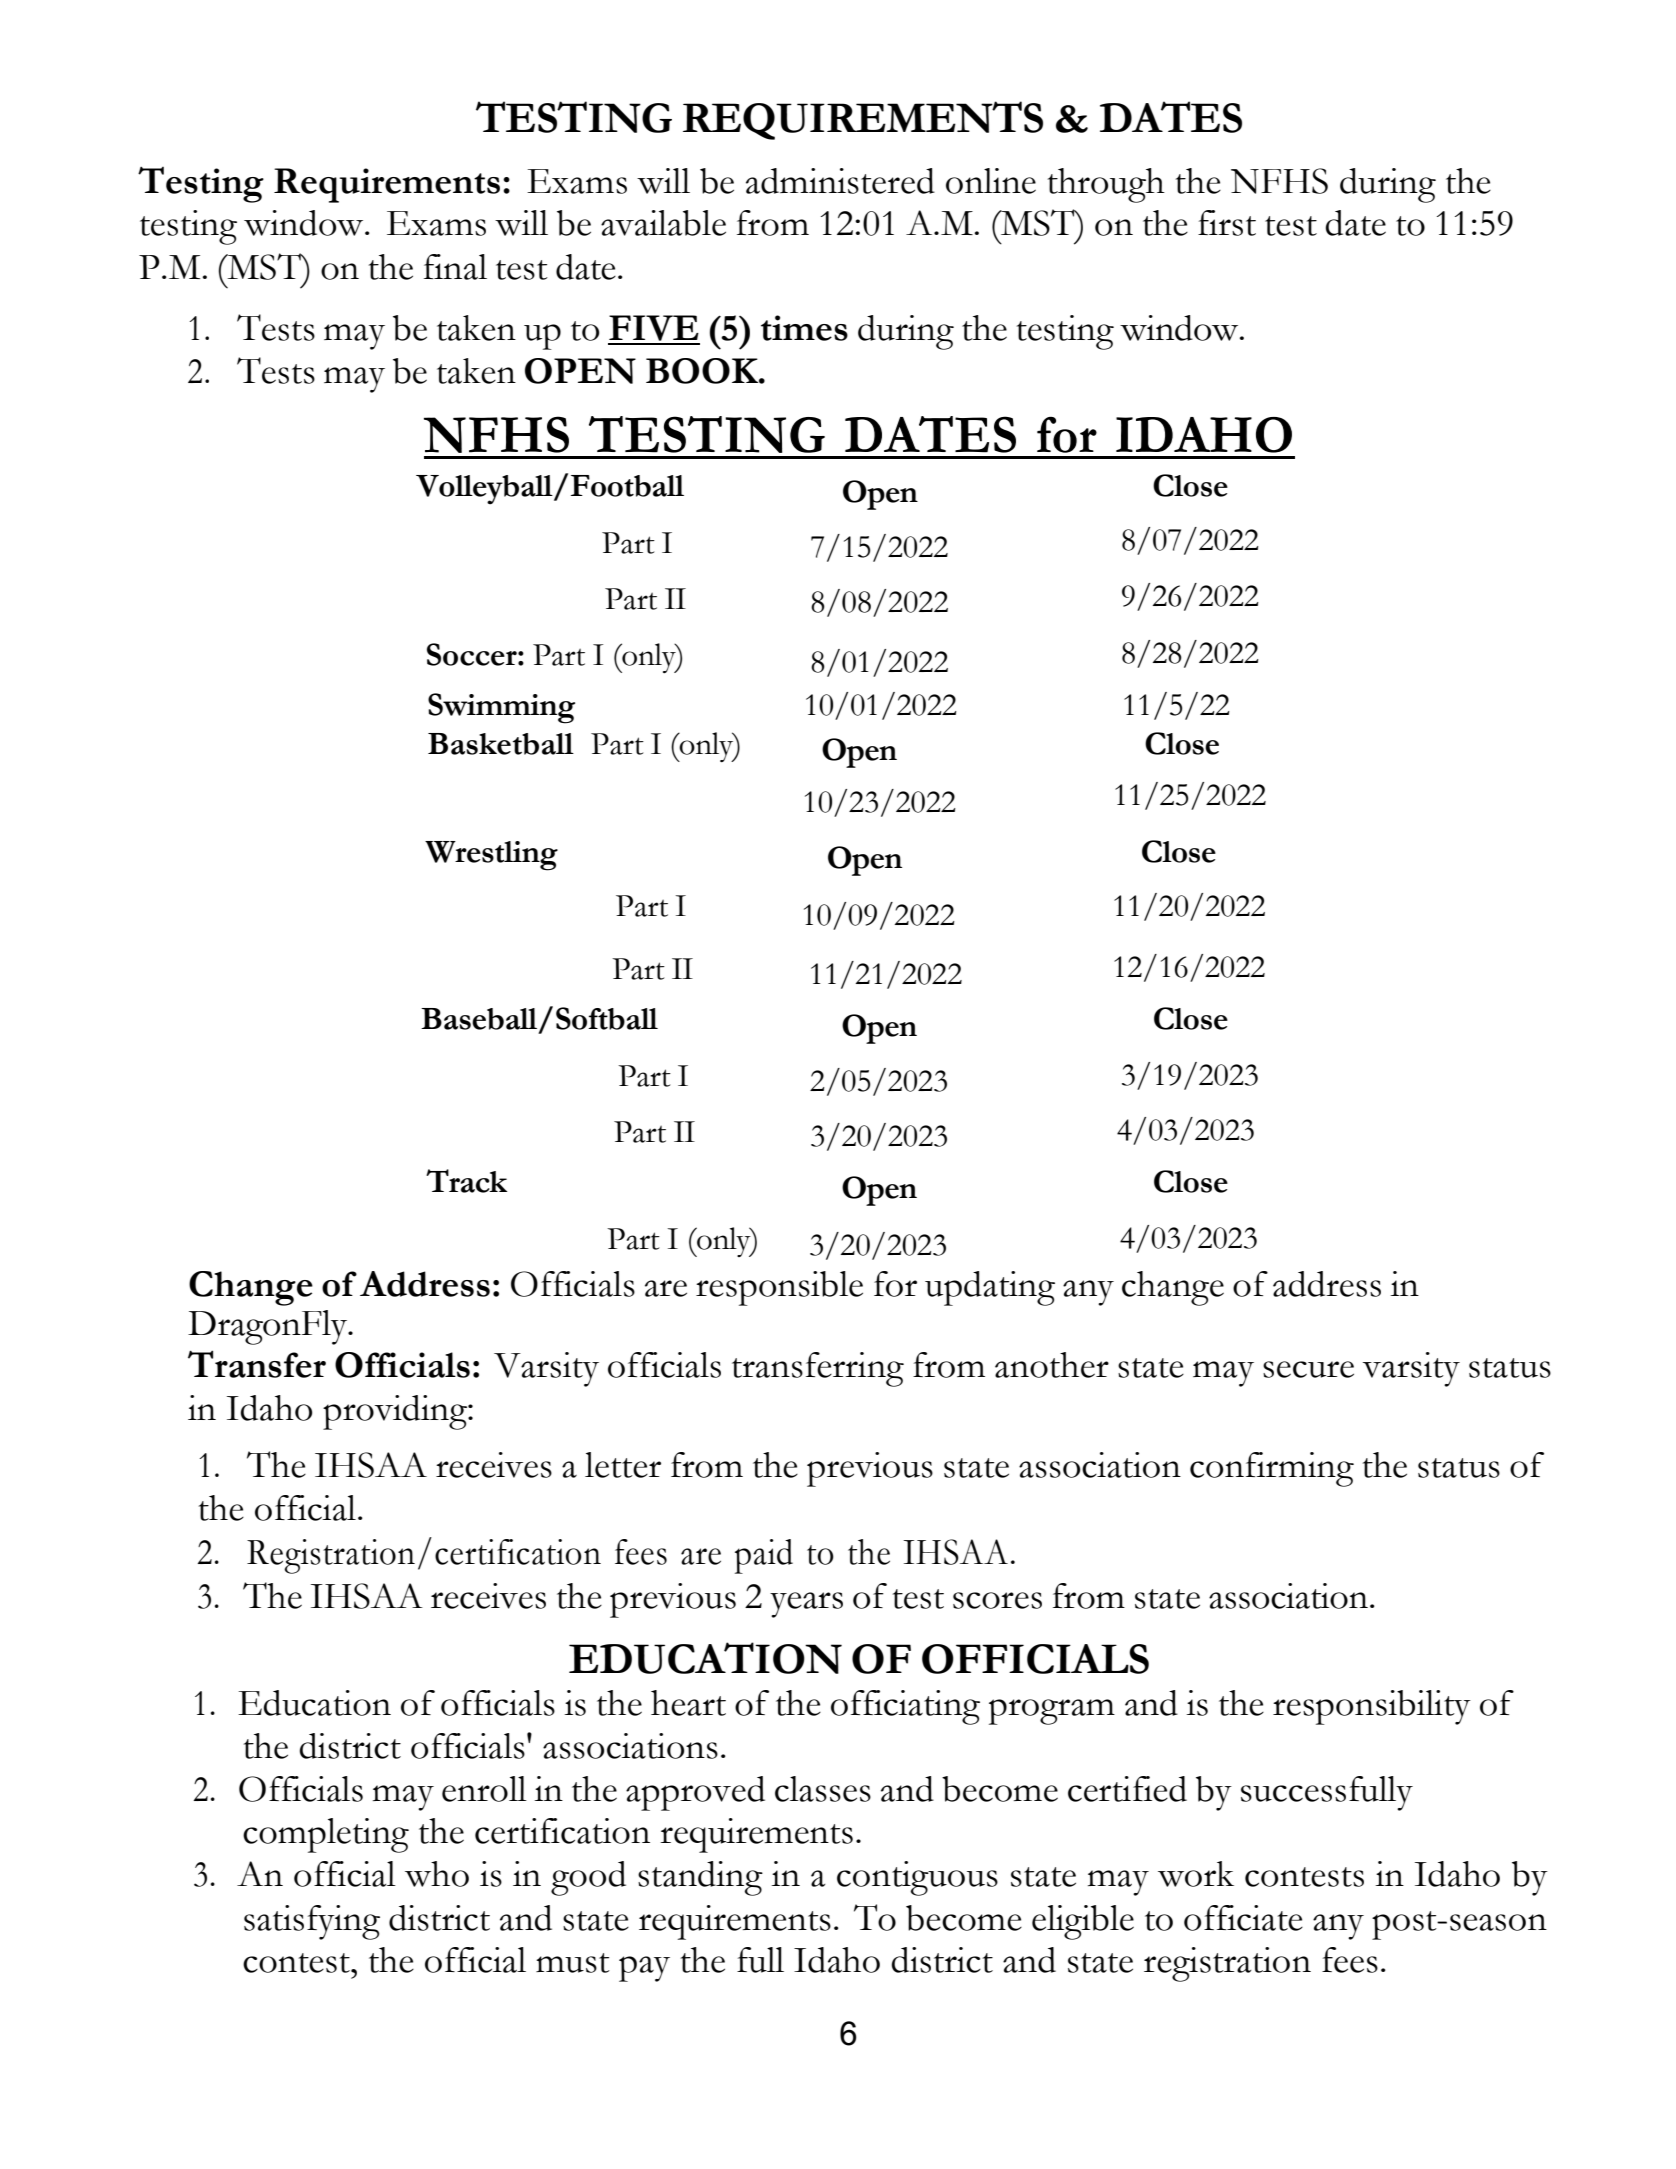 The width and height of the screenshot is (1676, 2169). I want to click on updating, so click(990, 1288).
